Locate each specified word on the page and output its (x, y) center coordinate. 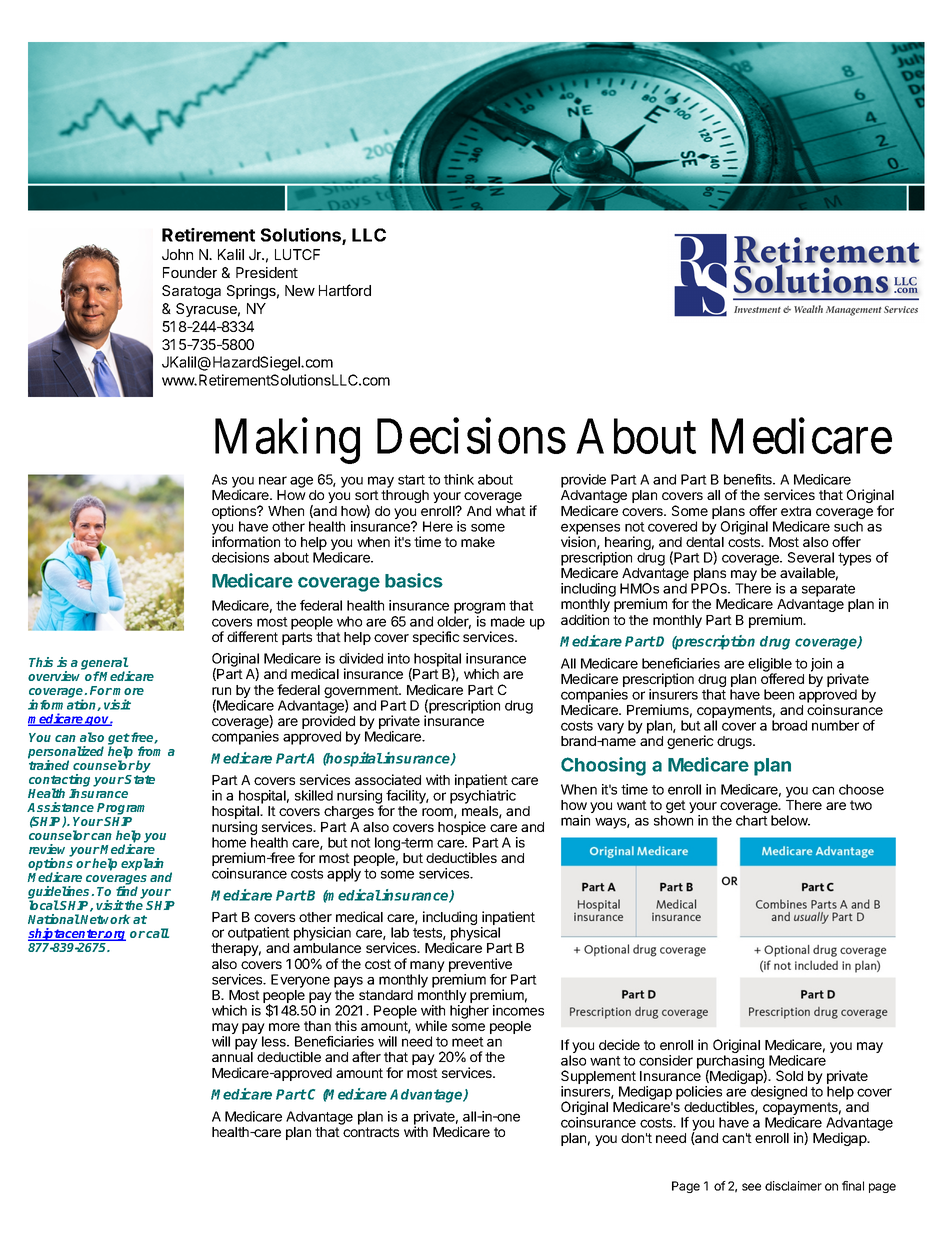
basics (414, 580)
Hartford (345, 290)
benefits (749, 479)
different (252, 636)
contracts (371, 1132)
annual (232, 1057)
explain (142, 864)
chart (752, 820)
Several (811, 557)
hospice (462, 828)
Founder (190, 272)
